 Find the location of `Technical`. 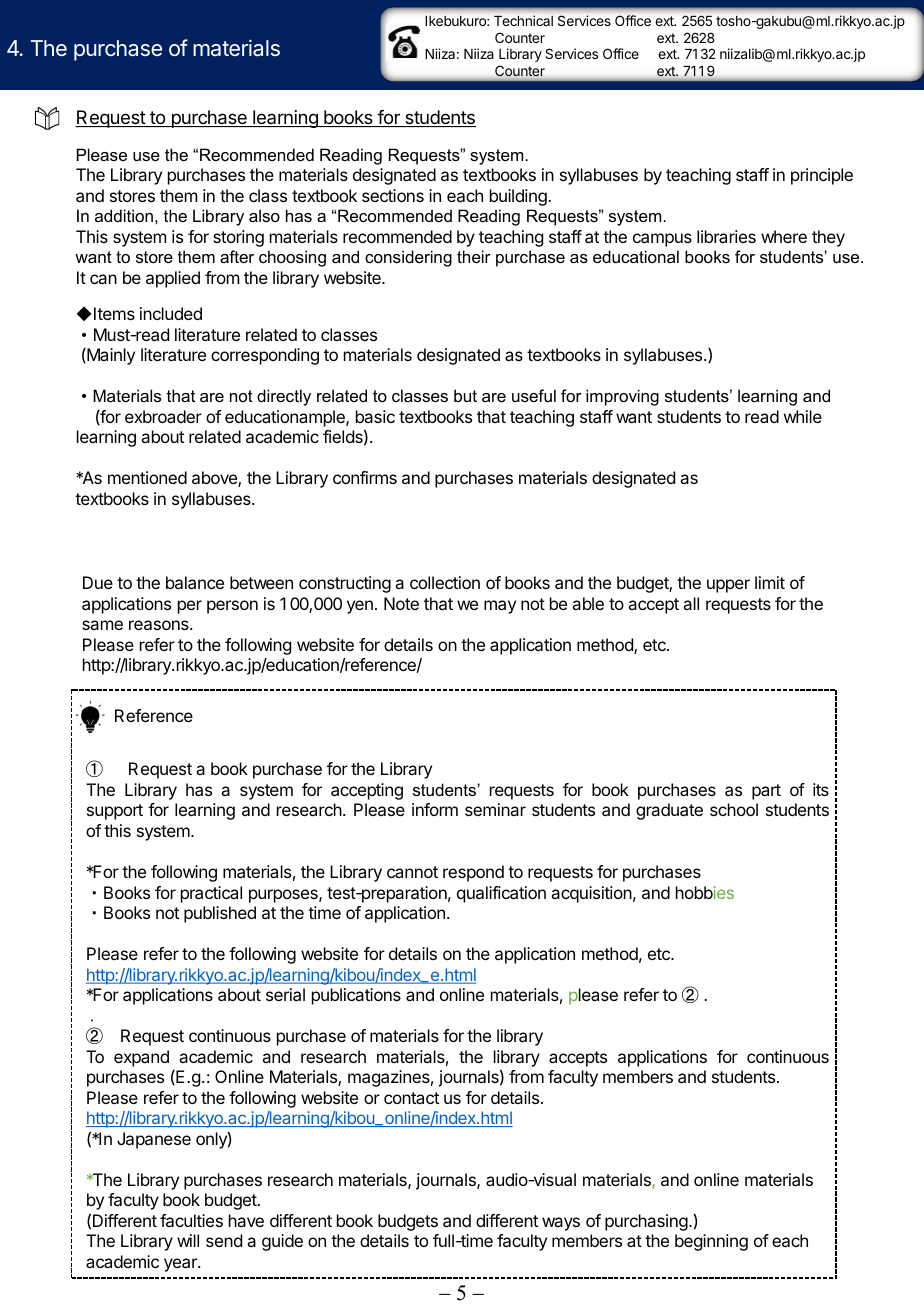

Technical is located at coordinates (523, 20).
